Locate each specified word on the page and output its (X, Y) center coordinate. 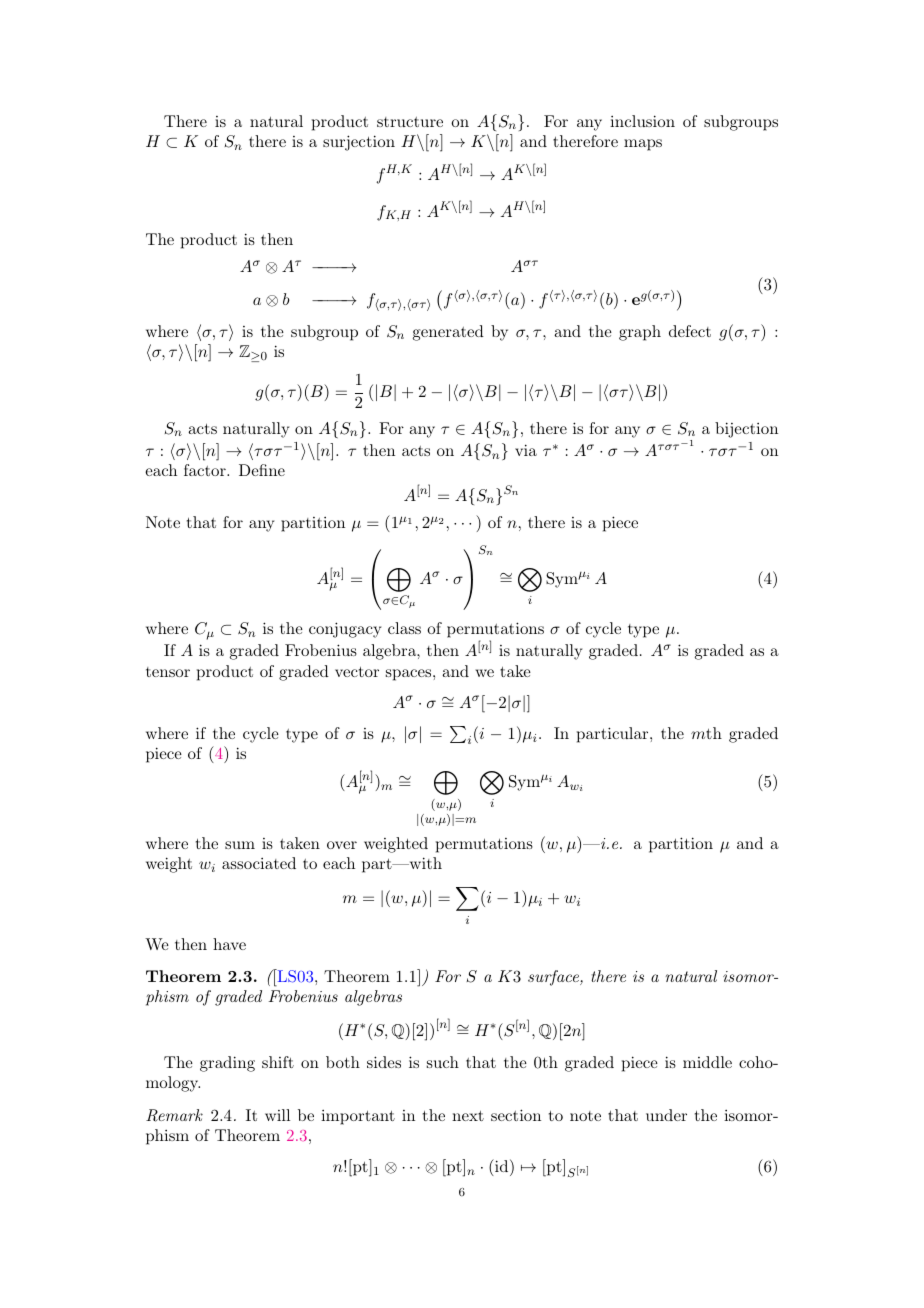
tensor (168, 672)
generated (448, 333)
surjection (359, 143)
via (526, 450)
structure (410, 122)
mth (706, 733)
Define (262, 470)
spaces (408, 675)
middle (707, 1062)
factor (206, 470)
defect (690, 331)
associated (259, 863)
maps (643, 145)
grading (227, 1064)
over (342, 845)
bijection (746, 430)
